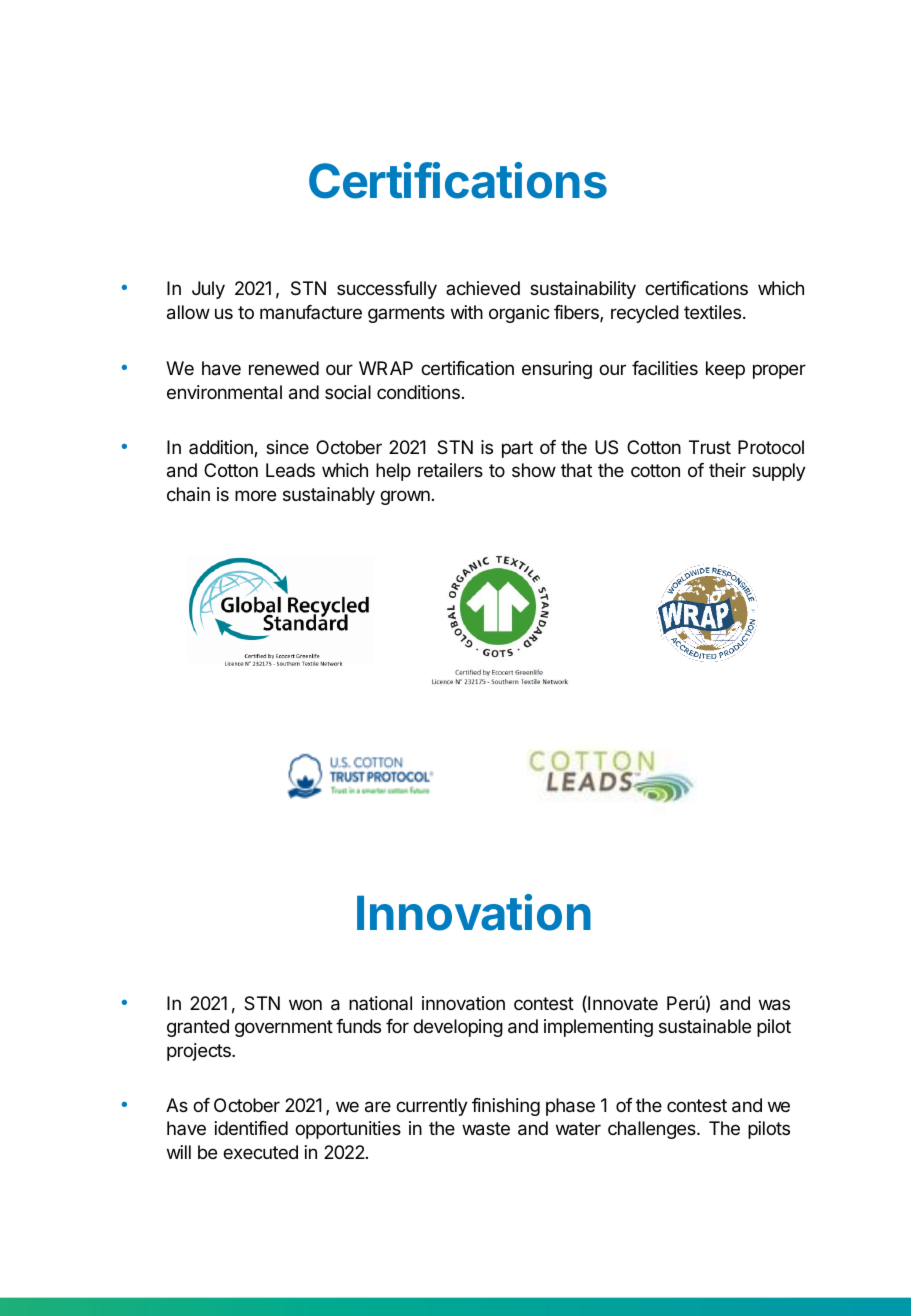 This document has width=911, height=1316. I want to click on July, so click(208, 290).
